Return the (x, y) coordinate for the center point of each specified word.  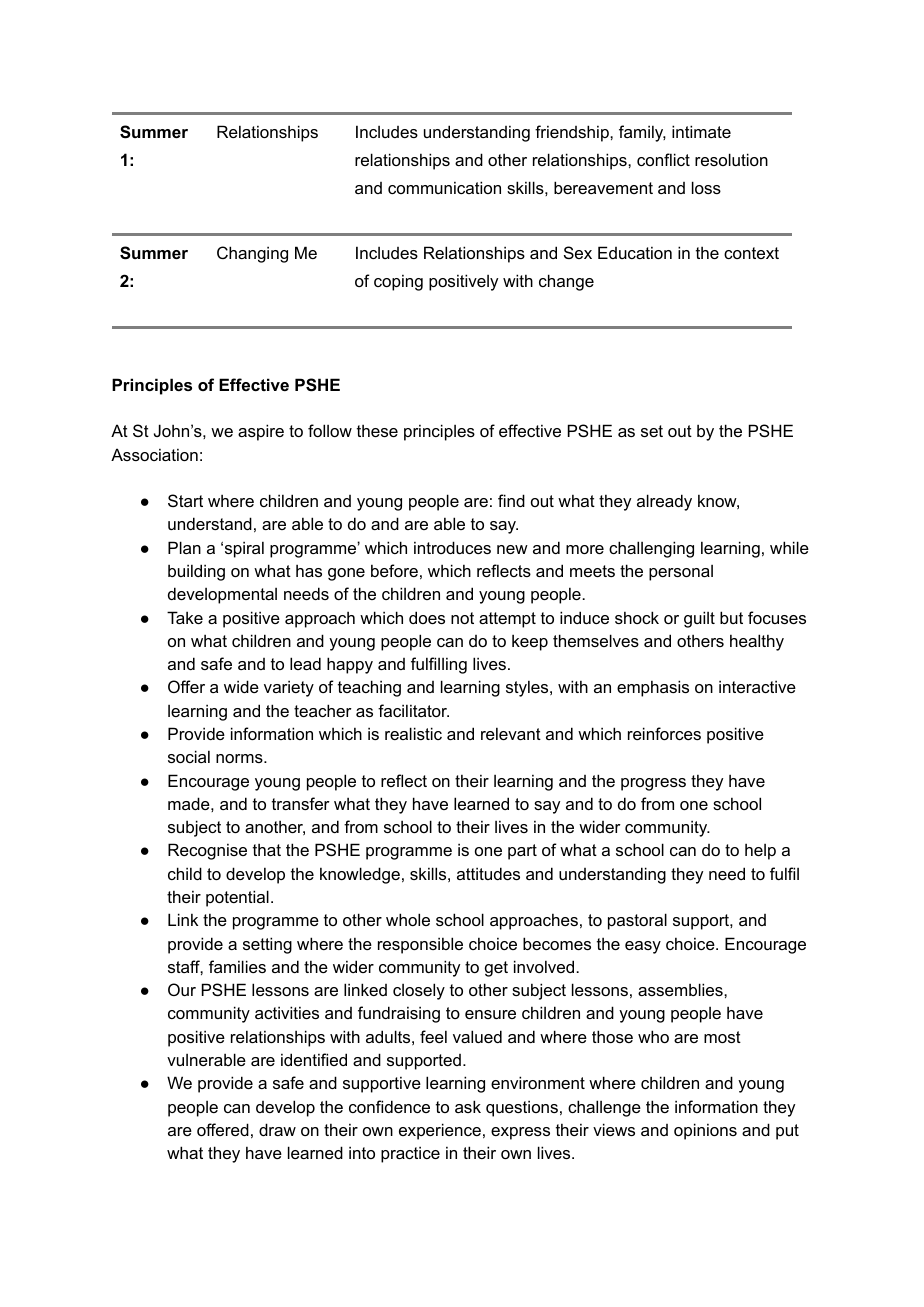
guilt (699, 619)
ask (468, 1106)
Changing (252, 254)
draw (277, 1129)
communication (444, 187)
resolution (731, 159)
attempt (507, 620)
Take (185, 617)
